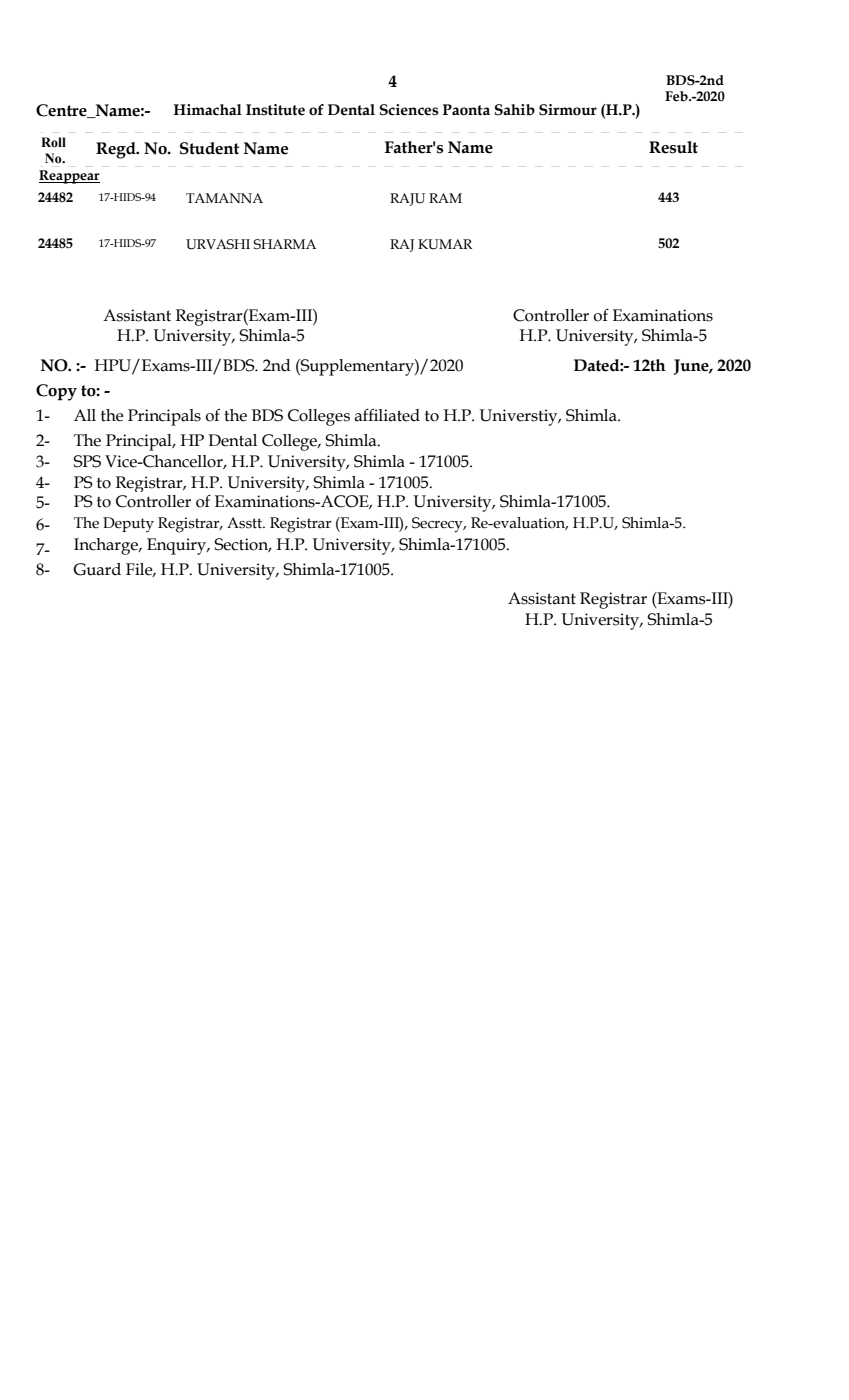 The width and height of the image is (849, 1400). Describe the element at coordinates (445, 198) in the image. I see `RAM` at that location.
